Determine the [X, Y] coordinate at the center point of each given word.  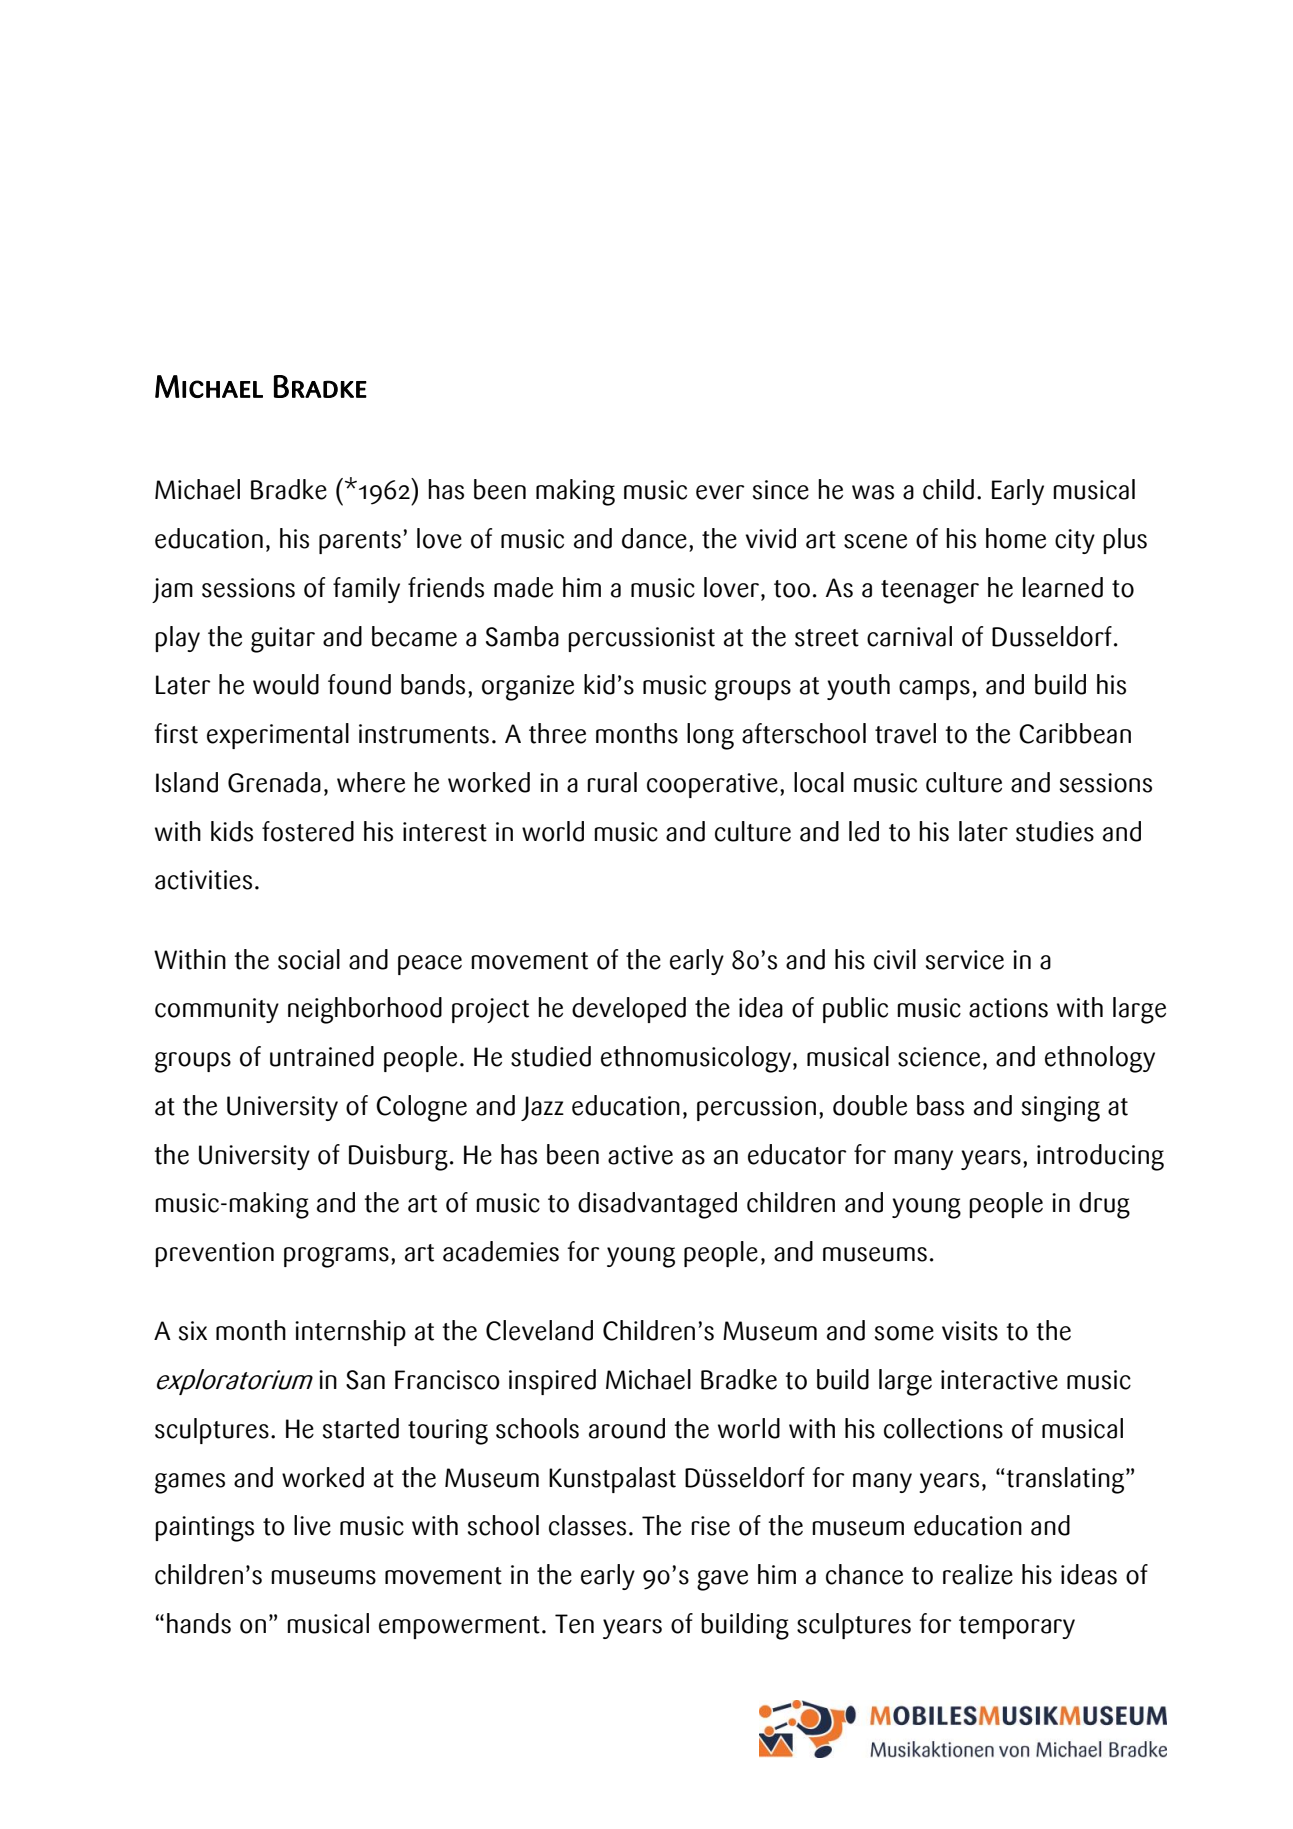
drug [1104, 1205]
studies [1055, 831]
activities [203, 880]
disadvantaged [657, 1205]
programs [336, 1257]
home [1016, 538]
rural [612, 782]
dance [654, 538]
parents [360, 542]
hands [199, 1623]
